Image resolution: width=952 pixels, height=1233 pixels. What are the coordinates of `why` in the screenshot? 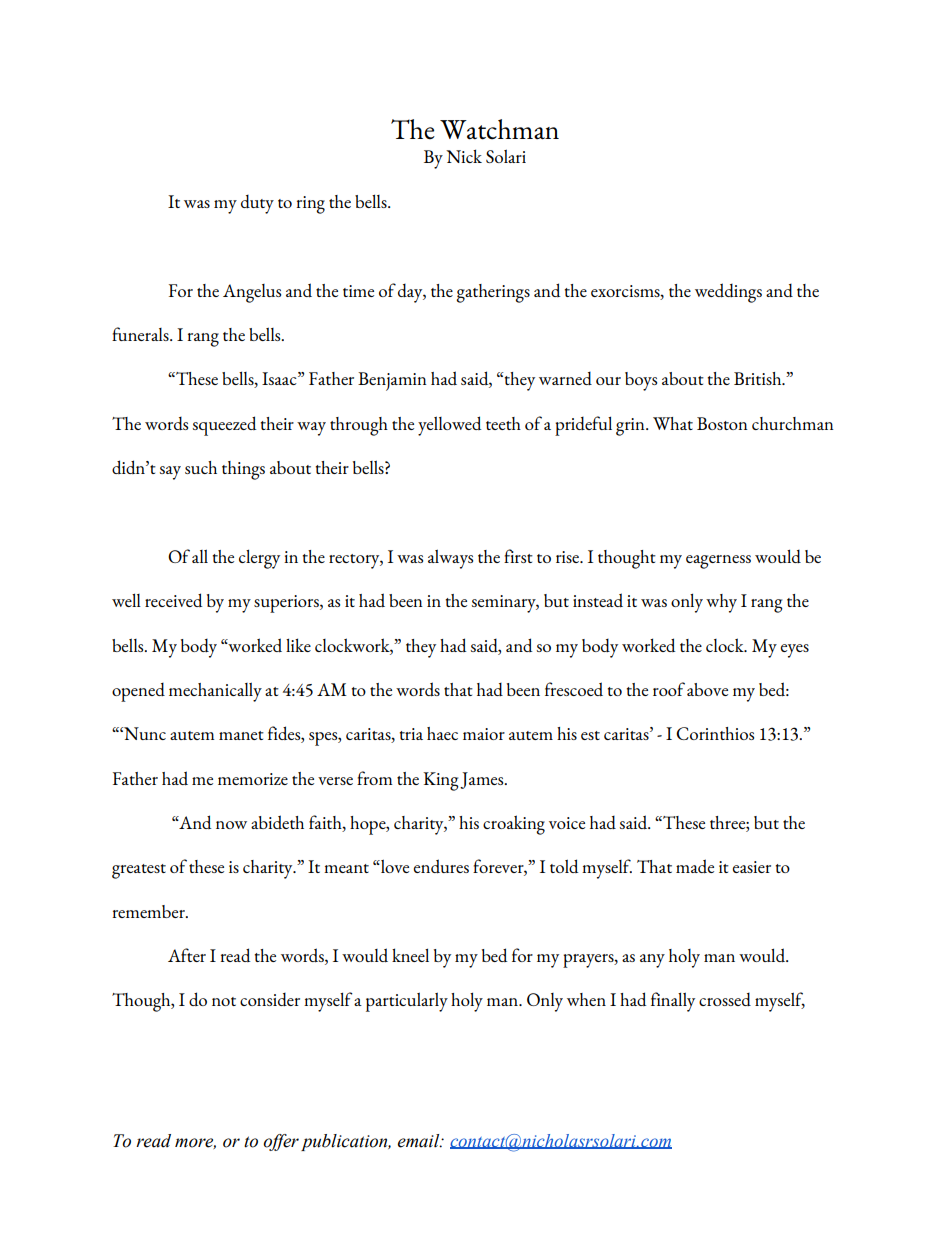 It's located at (721, 603).
